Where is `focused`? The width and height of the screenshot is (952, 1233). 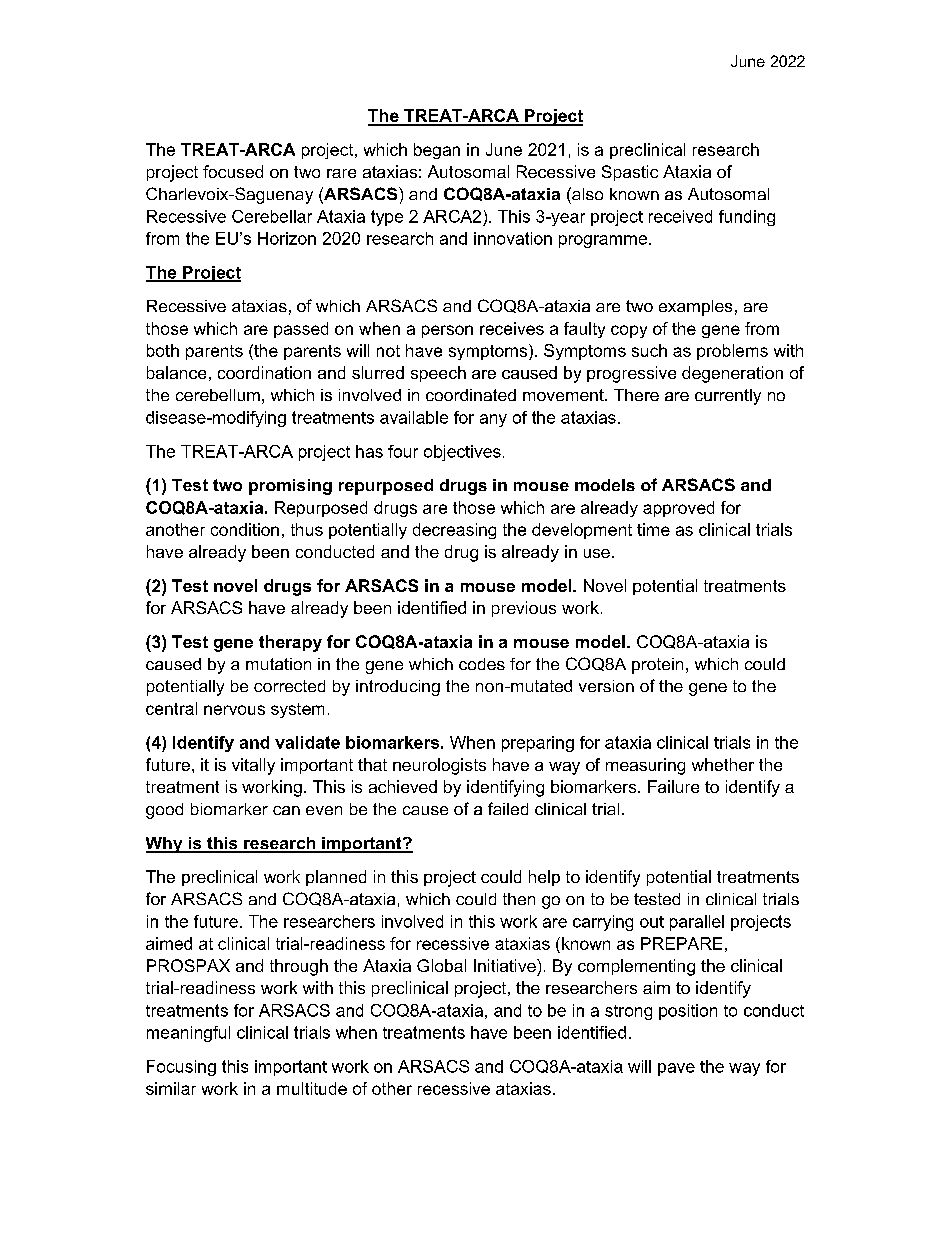
focused is located at coordinates (233, 171).
